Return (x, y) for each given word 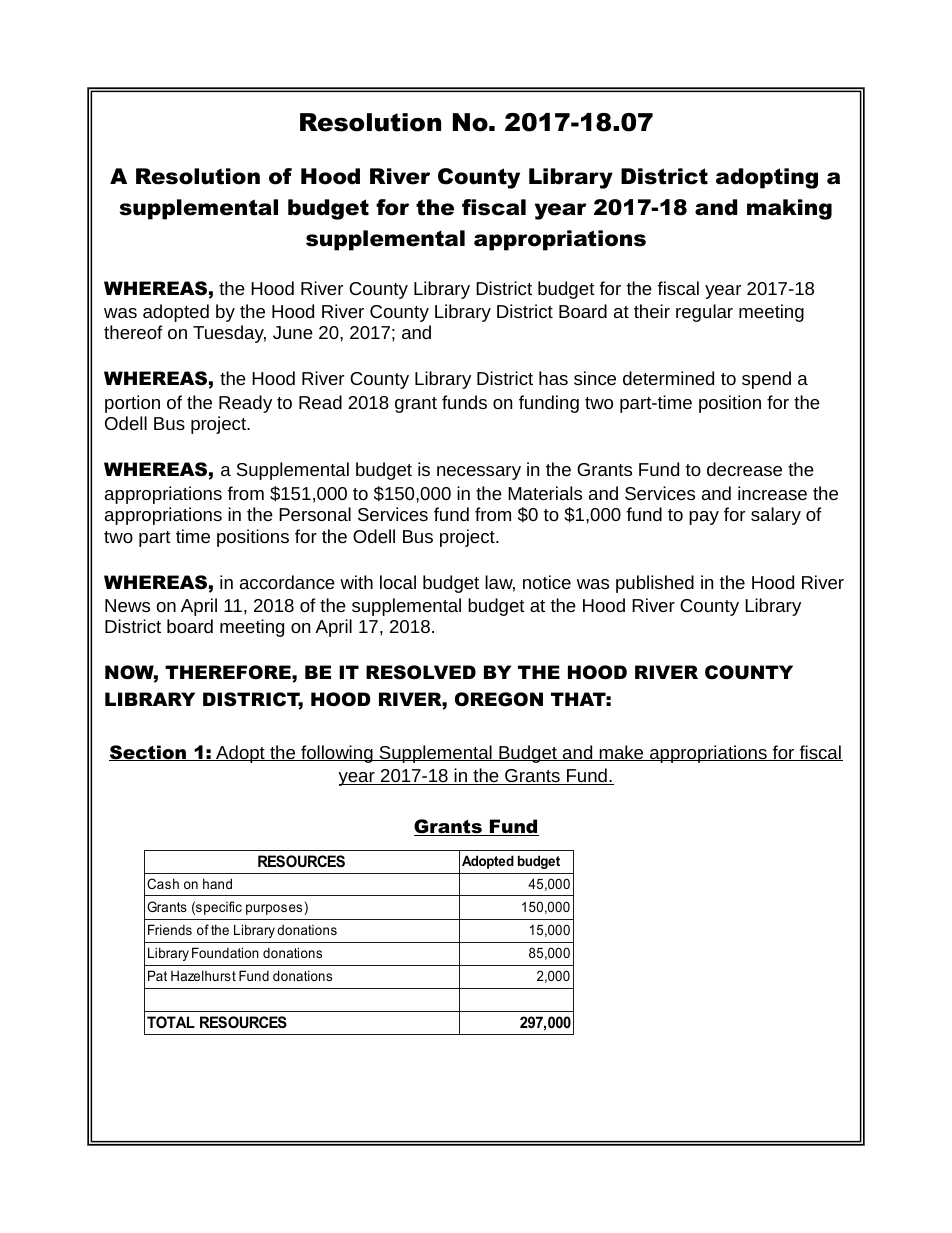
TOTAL (171, 1022)
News (127, 605)
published (655, 584)
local (398, 582)
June (293, 332)
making (789, 209)
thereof (133, 332)
